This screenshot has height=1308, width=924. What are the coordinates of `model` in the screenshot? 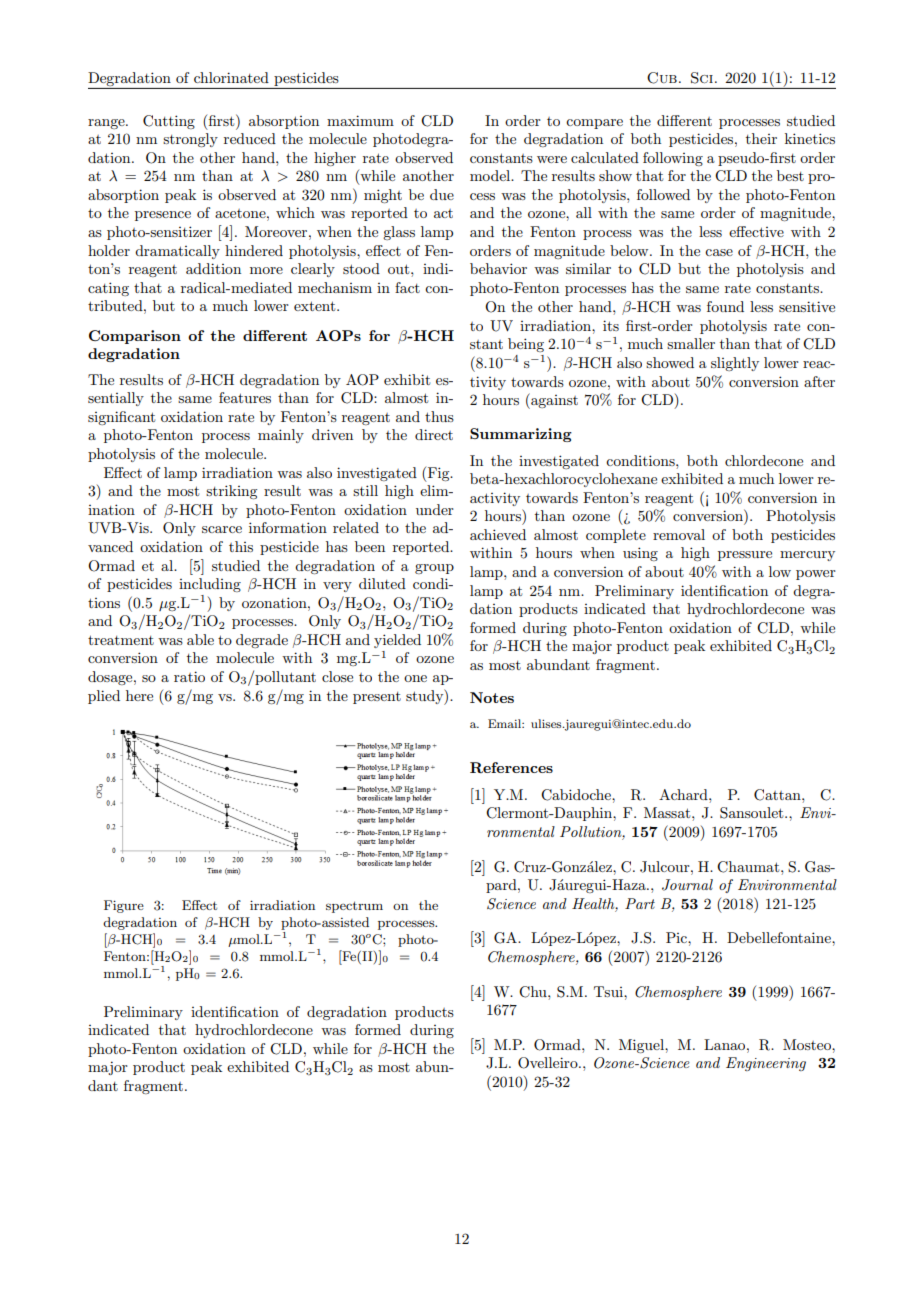 It's located at (491, 175).
